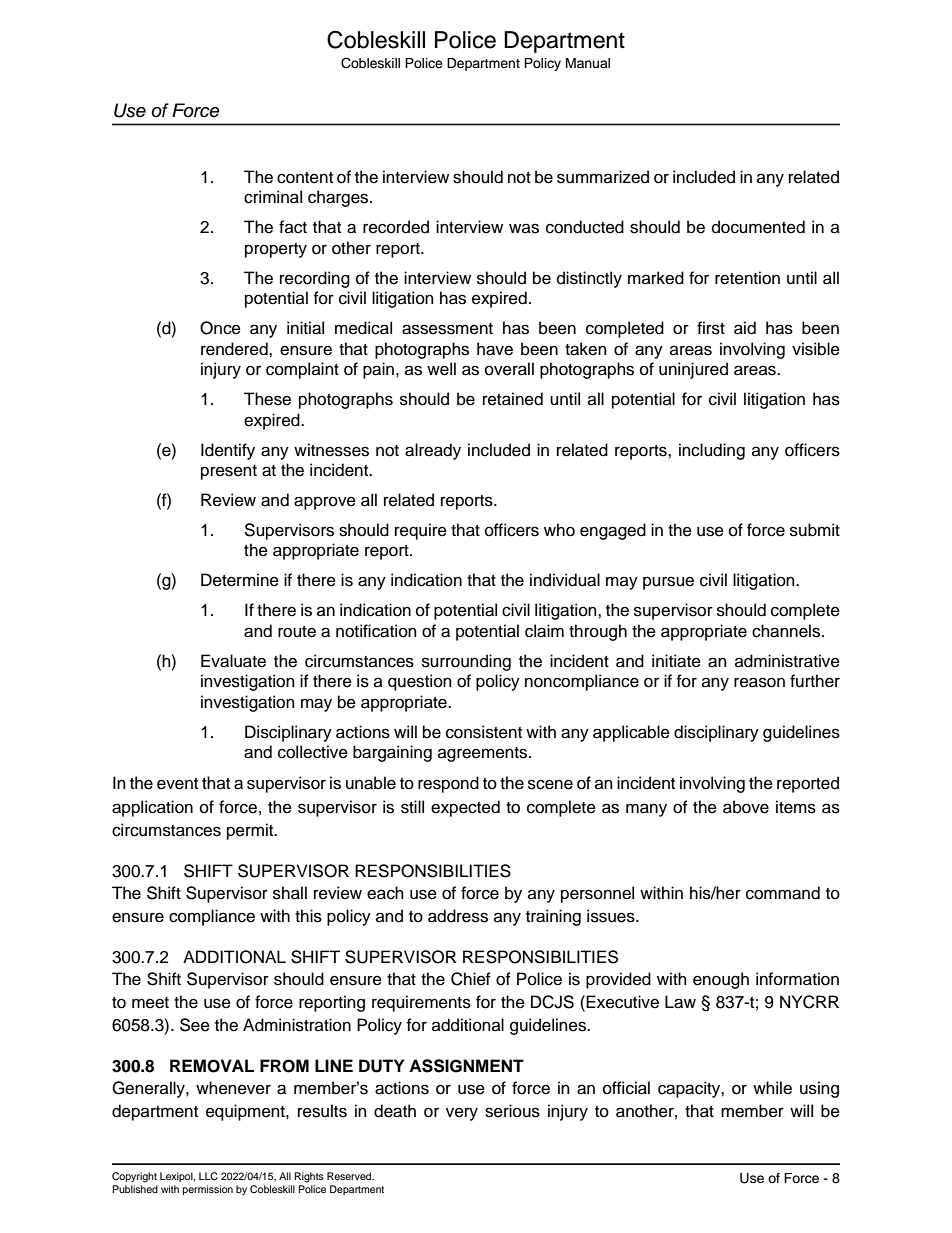  Describe the element at coordinates (433, 451) in the screenshot. I see `already` at that location.
